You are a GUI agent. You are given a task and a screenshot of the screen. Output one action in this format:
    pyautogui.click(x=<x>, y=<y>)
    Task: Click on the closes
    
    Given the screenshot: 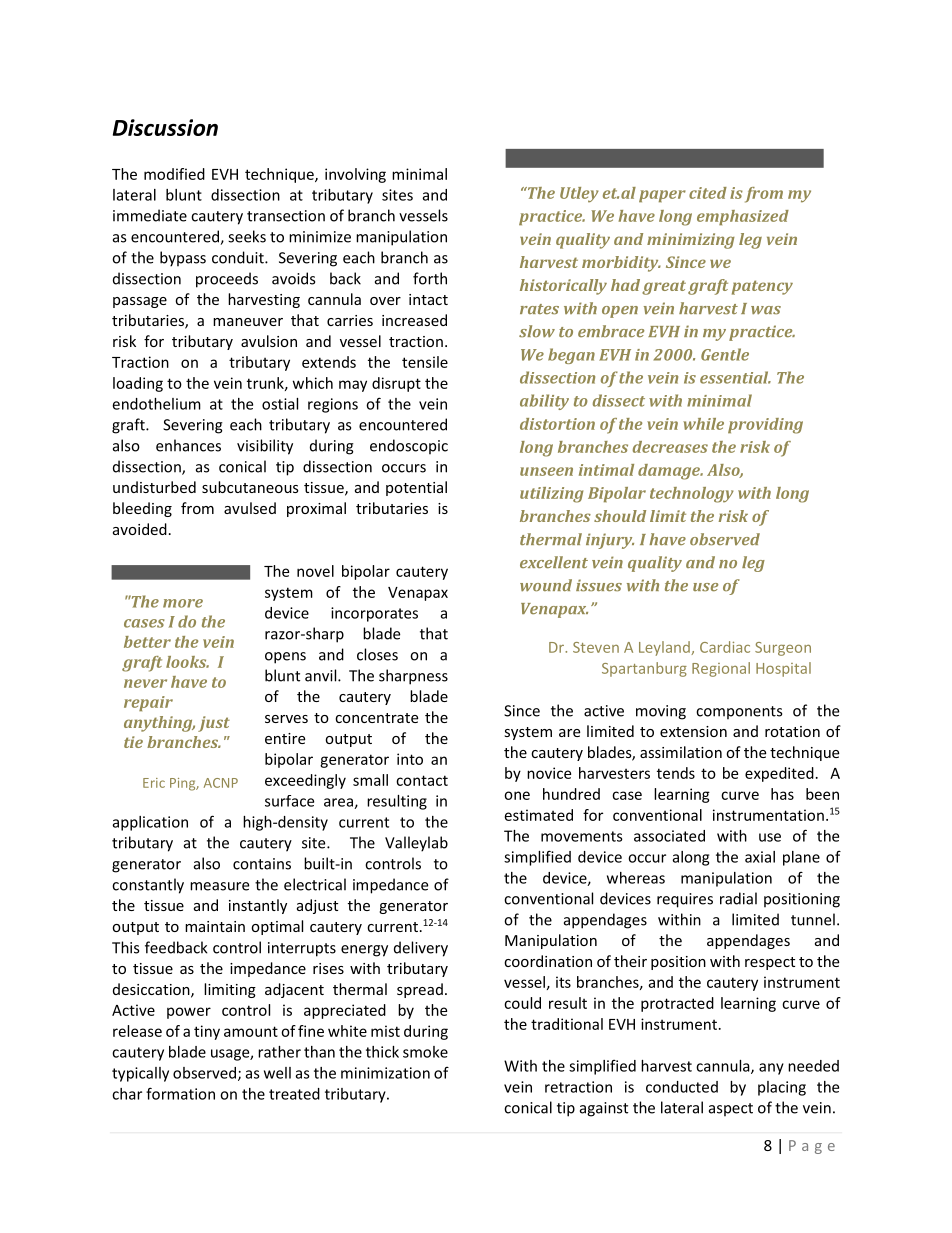 What is the action you would take?
    pyautogui.click(x=377, y=654)
